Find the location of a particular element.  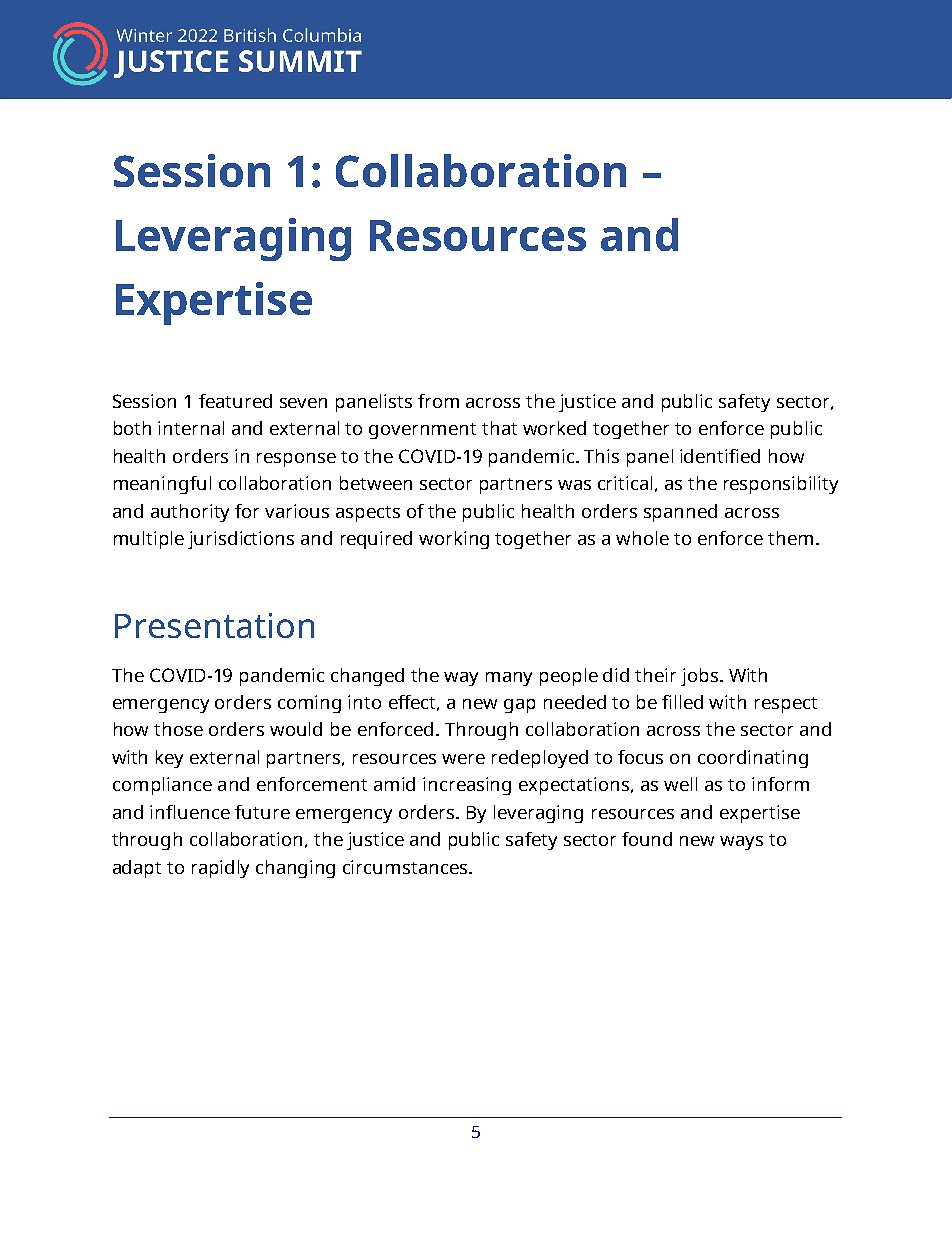

effect is located at coordinates (414, 703).
